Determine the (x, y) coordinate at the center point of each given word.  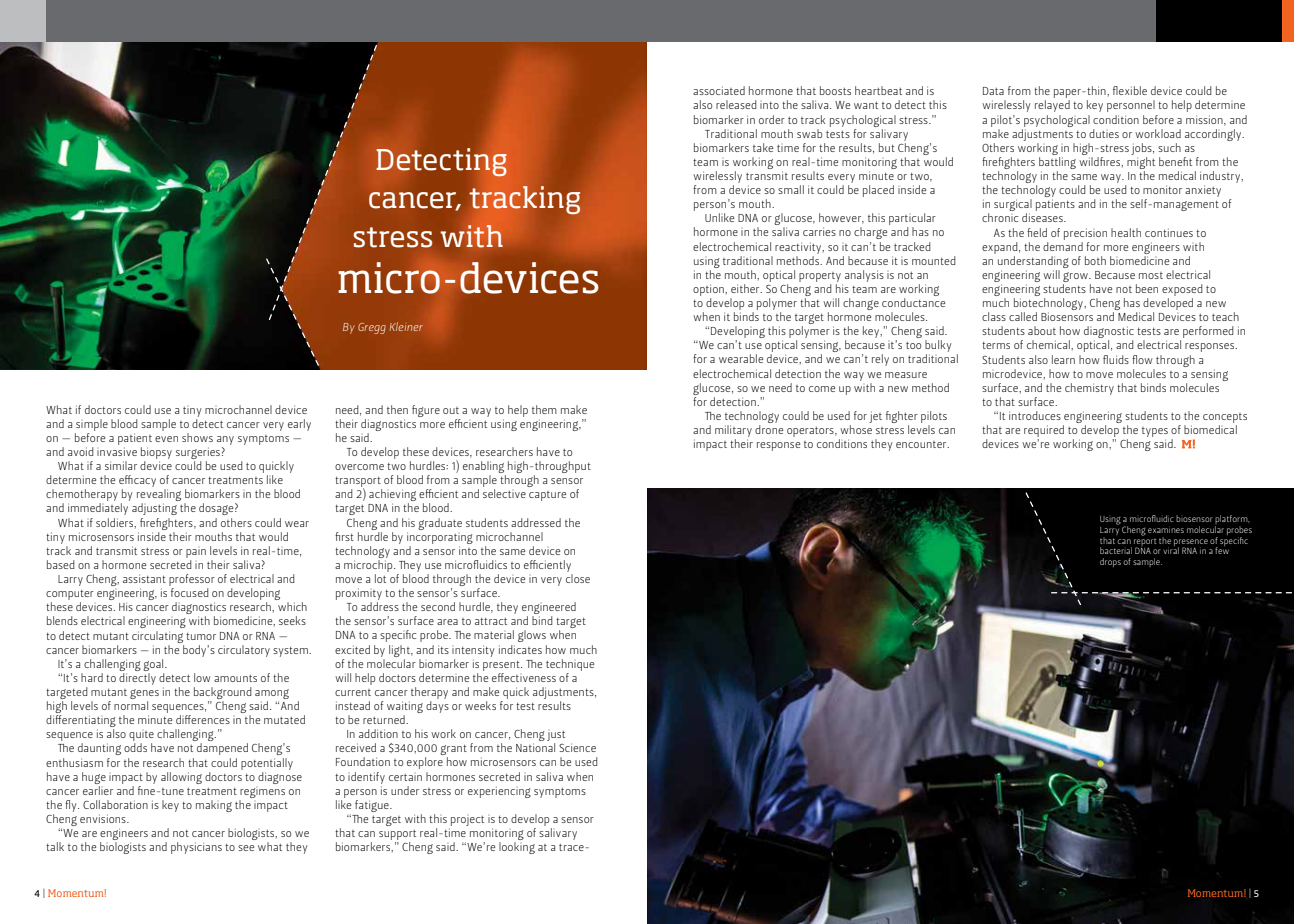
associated (719, 90)
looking (517, 848)
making (214, 806)
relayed (1052, 106)
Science (577, 747)
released (736, 104)
